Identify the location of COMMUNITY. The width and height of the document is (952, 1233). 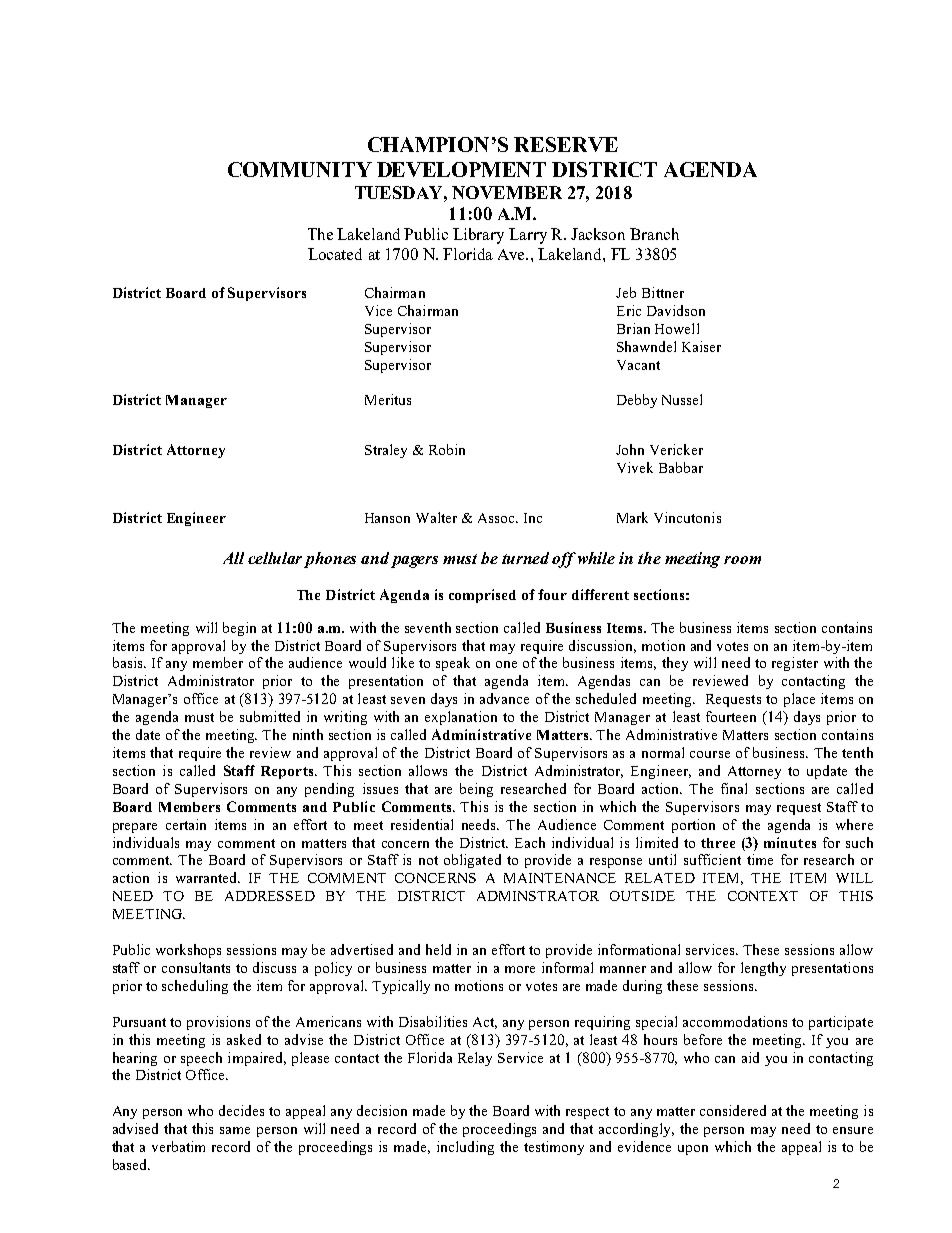
(300, 169).
